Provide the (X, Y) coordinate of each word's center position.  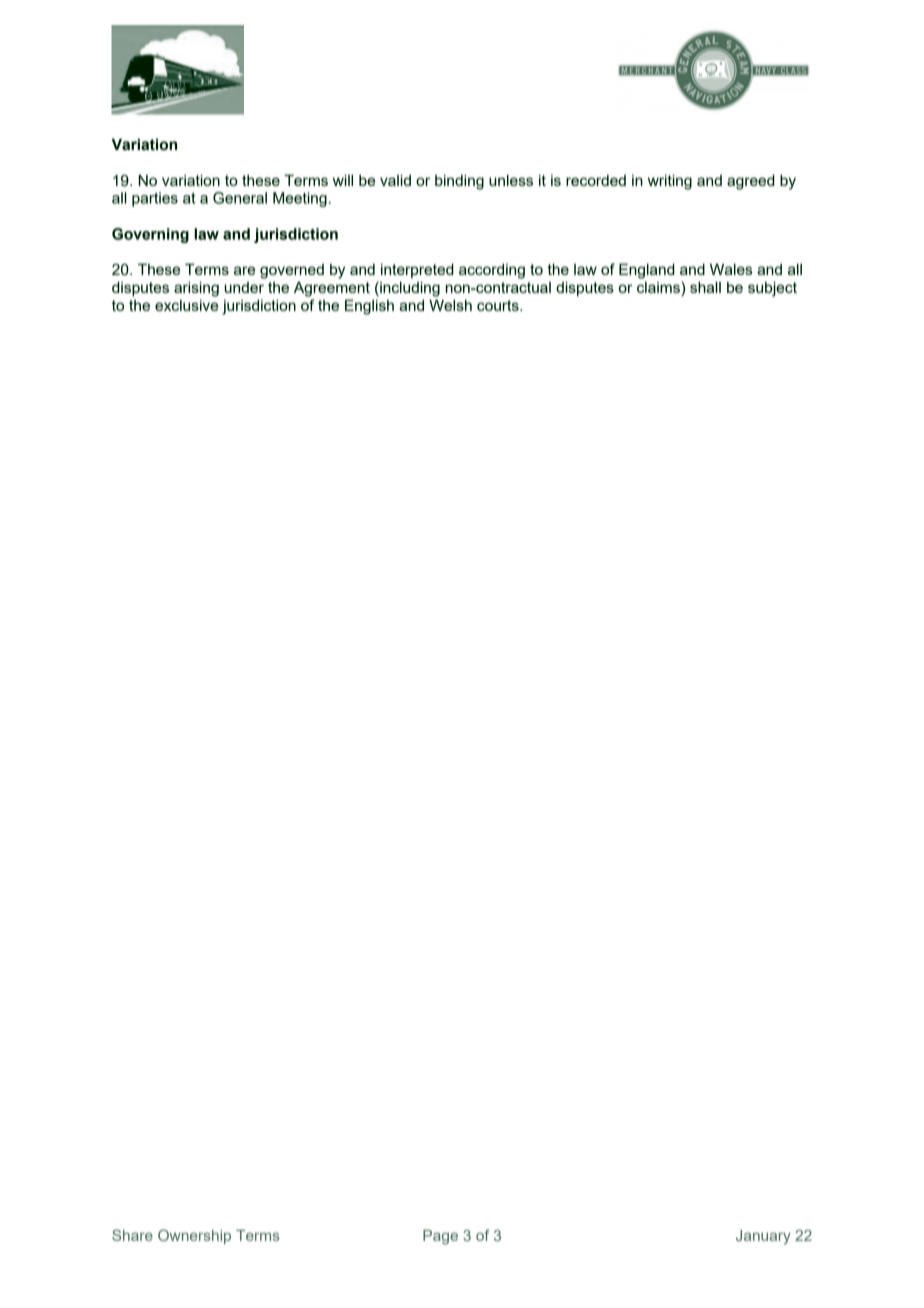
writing (670, 182)
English (369, 307)
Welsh (450, 305)
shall (705, 287)
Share (132, 1235)
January (763, 1237)
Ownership (194, 1236)
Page (440, 1237)
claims (659, 287)
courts (499, 305)
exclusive (186, 305)
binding (459, 182)
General (240, 198)
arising (196, 289)
